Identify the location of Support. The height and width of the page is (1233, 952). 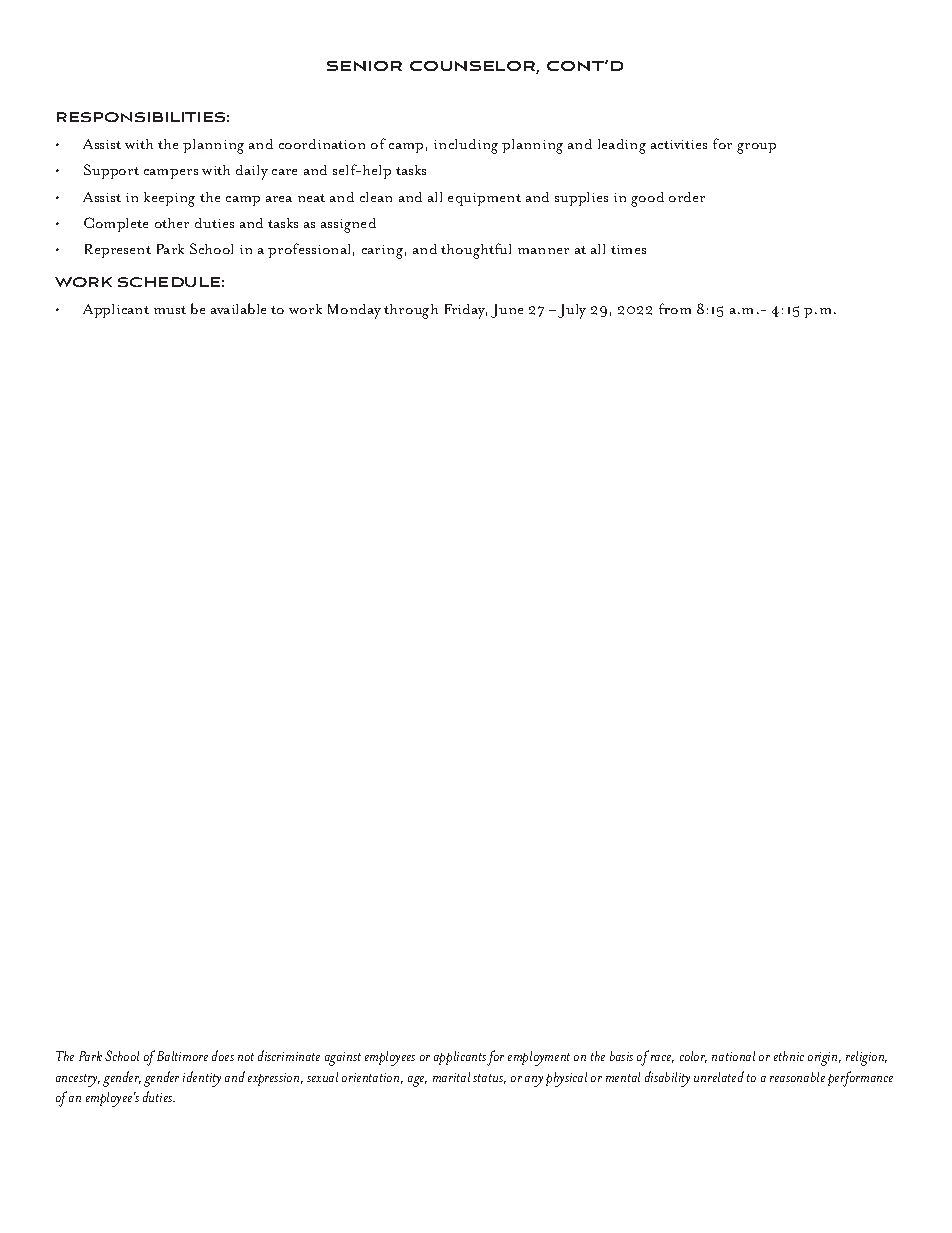
(111, 171).
